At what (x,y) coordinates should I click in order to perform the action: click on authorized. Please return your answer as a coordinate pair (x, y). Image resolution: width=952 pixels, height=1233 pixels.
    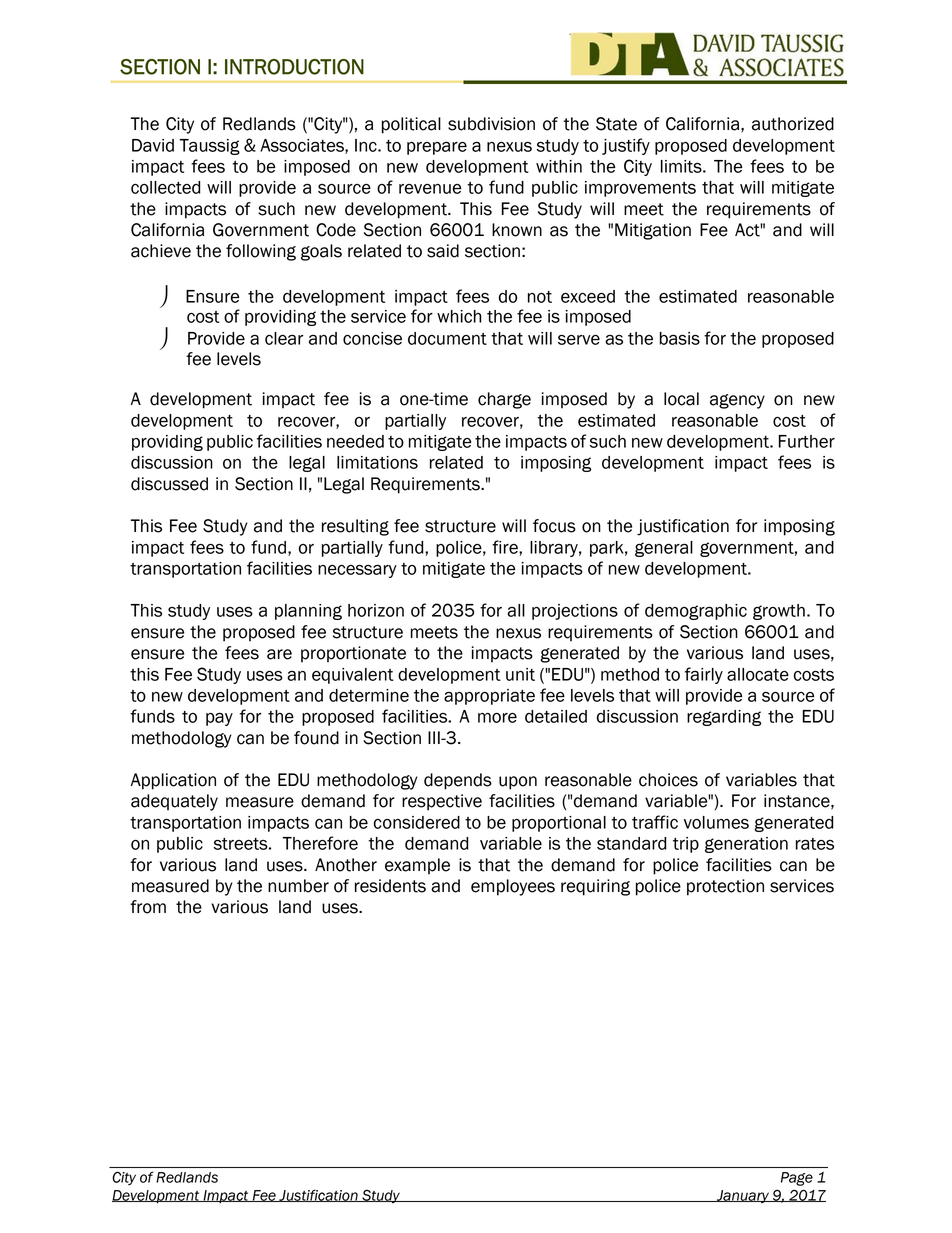
    Looking at the image, I should click on (793, 124).
